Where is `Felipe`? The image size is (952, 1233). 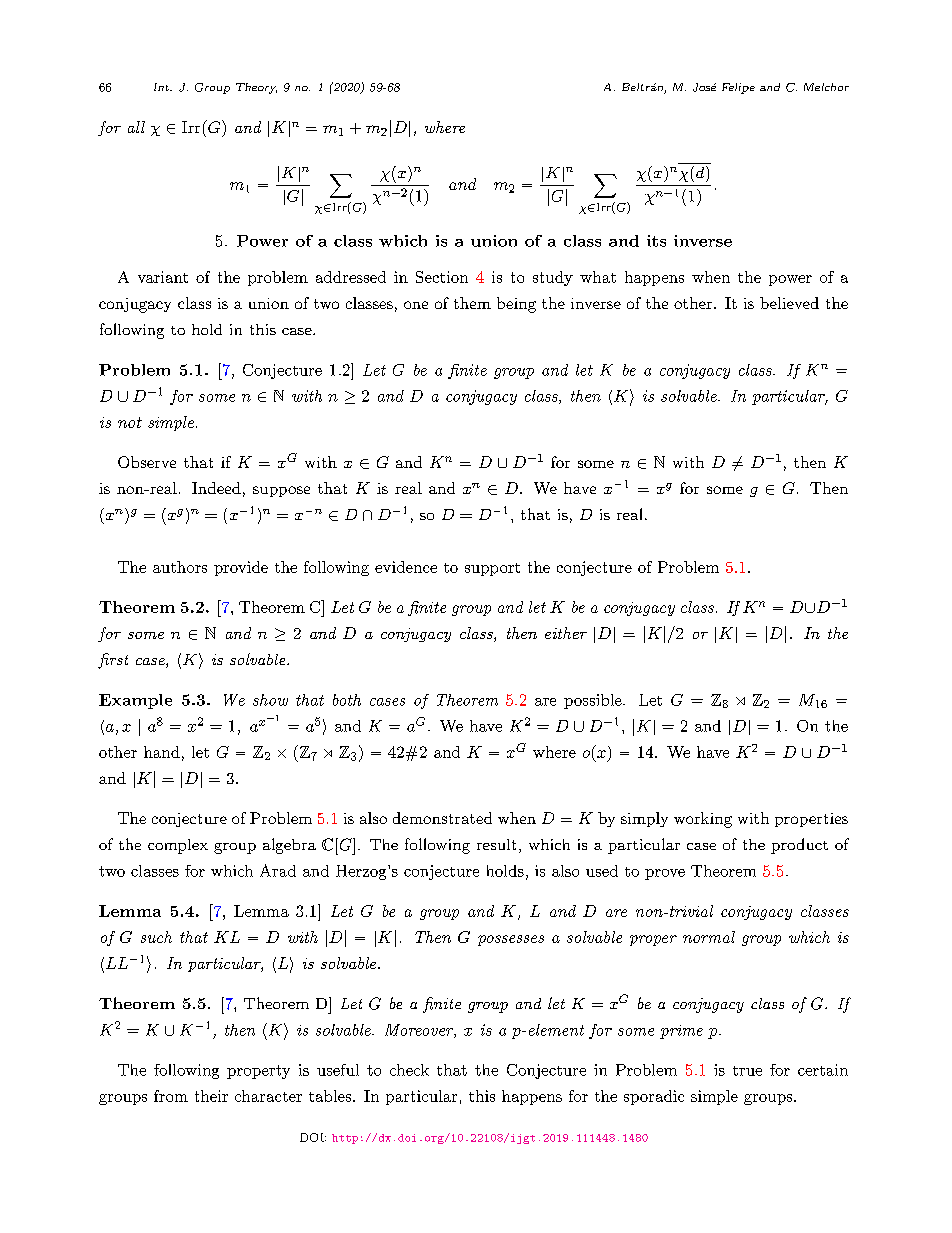
Felipe is located at coordinates (738, 88).
